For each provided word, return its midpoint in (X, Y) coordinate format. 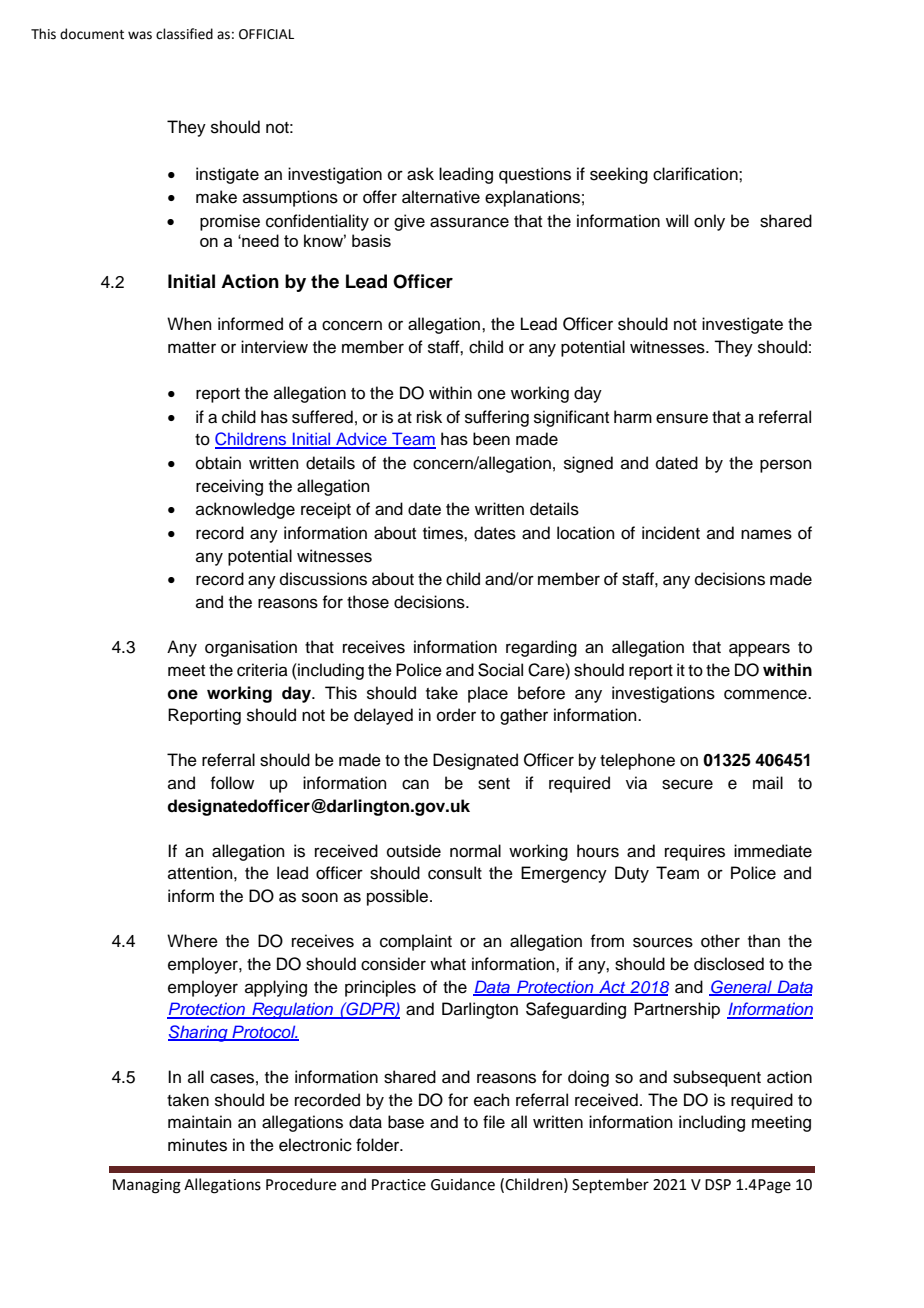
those (368, 602)
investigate (742, 325)
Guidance (463, 1184)
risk (429, 417)
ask (420, 174)
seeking (619, 175)
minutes (197, 1145)
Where (192, 941)
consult (455, 873)
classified (184, 34)
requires (695, 852)
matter (192, 348)
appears (759, 650)
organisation (251, 648)
